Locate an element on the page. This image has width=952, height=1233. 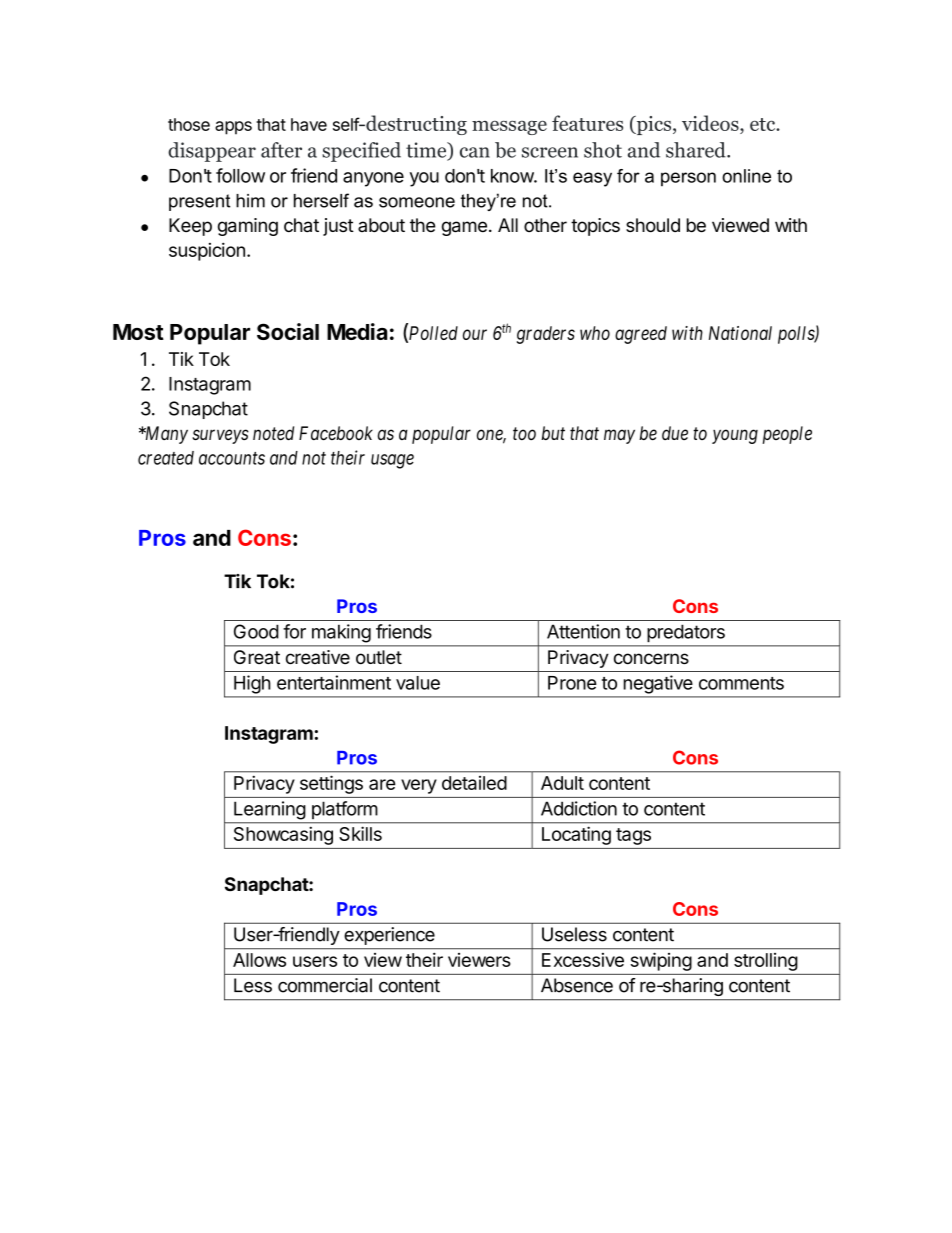
our is located at coordinates (475, 334).
